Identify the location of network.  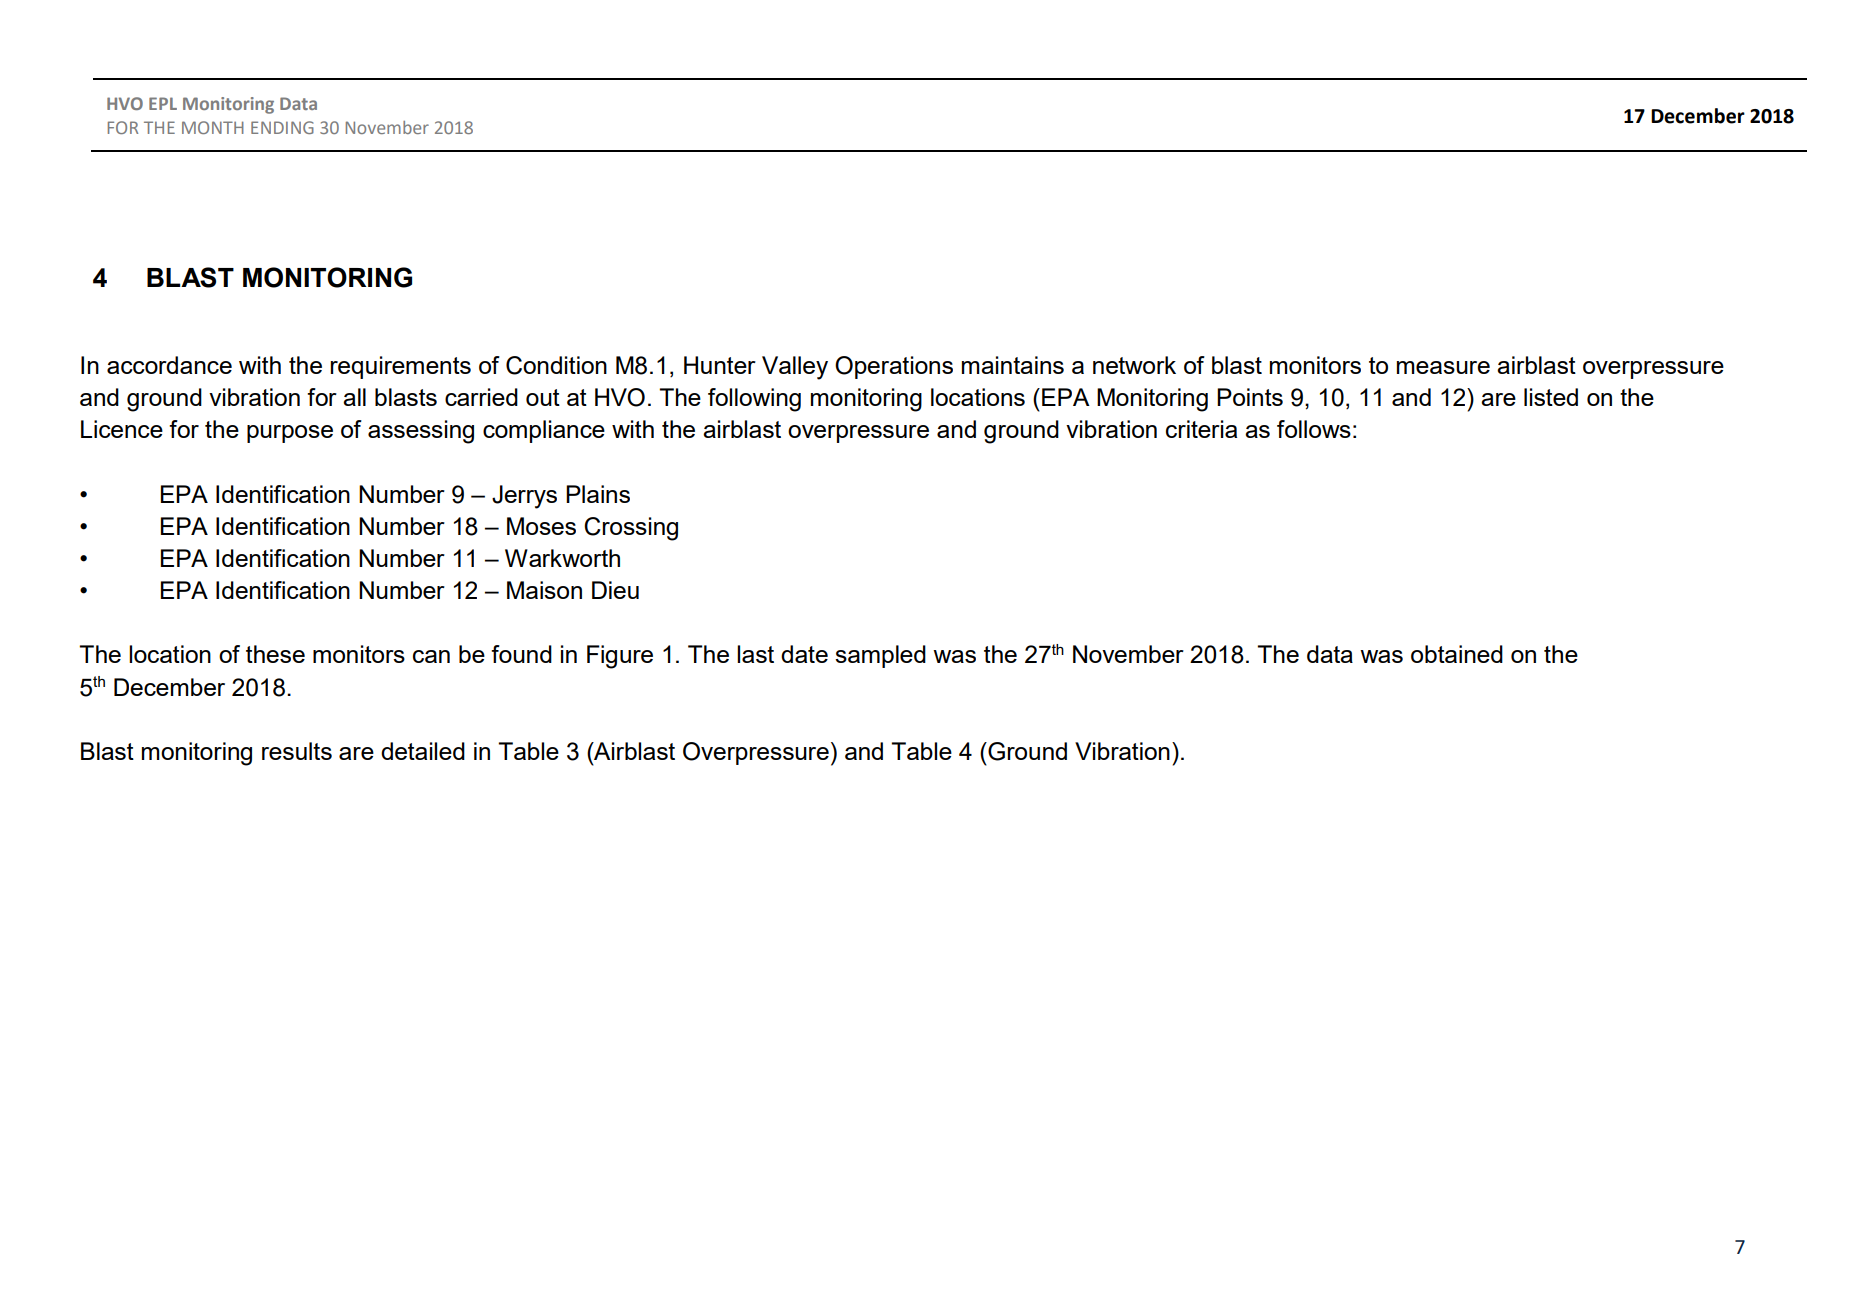
(1134, 365).
